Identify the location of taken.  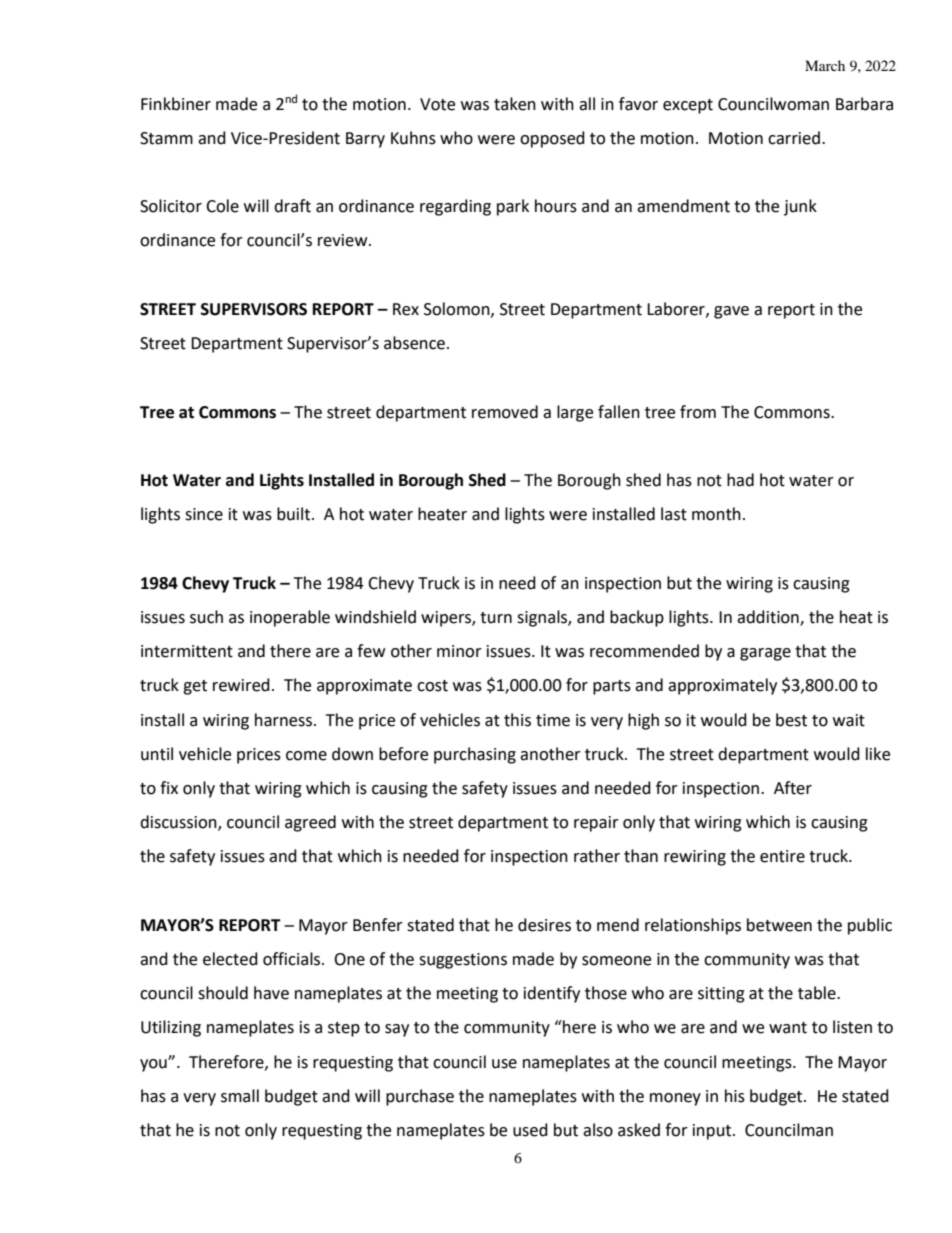
(515, 104).
